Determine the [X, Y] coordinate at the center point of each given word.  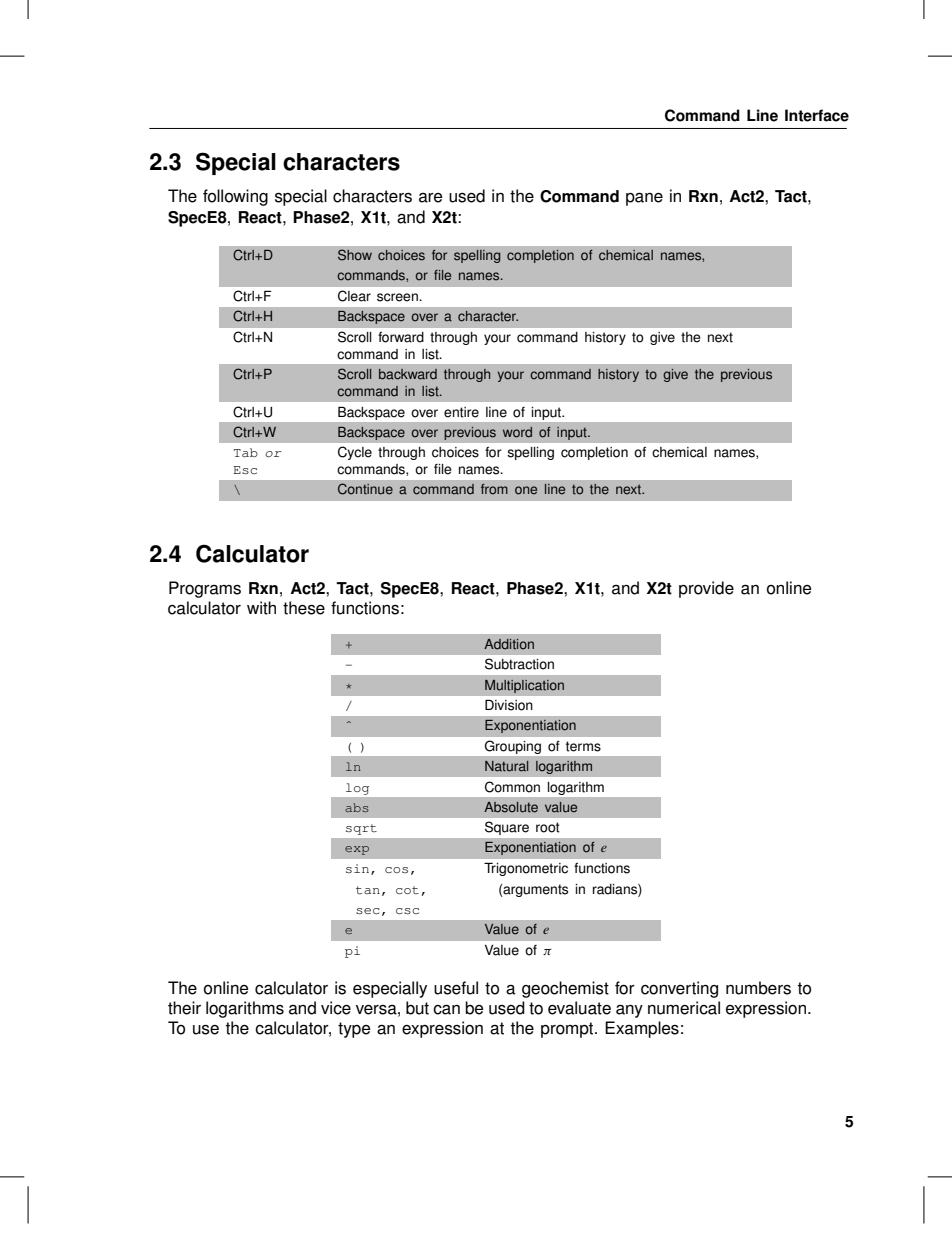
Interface [817, 115]
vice [336, 1008]
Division [509, 705]
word [517, 432]
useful [456, 988]
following [235, 197]
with [261, 608]
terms [583, 746]
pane [644, 199]
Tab [246, 452]
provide [706, 589]
